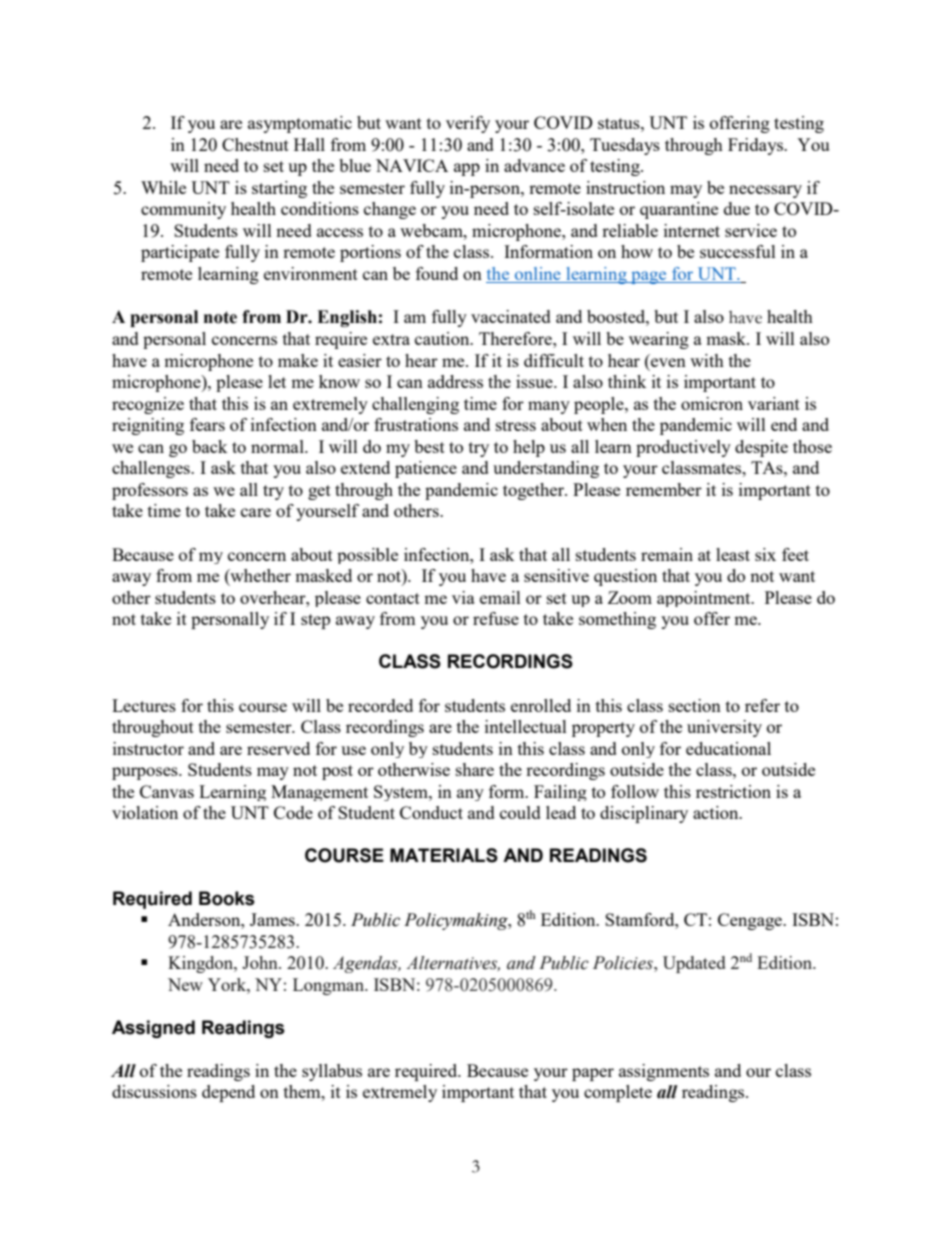 The height and width of the document is (1233, 952). Describe the element at coordinates (717, 812) in the document. I see `action` at that location.
